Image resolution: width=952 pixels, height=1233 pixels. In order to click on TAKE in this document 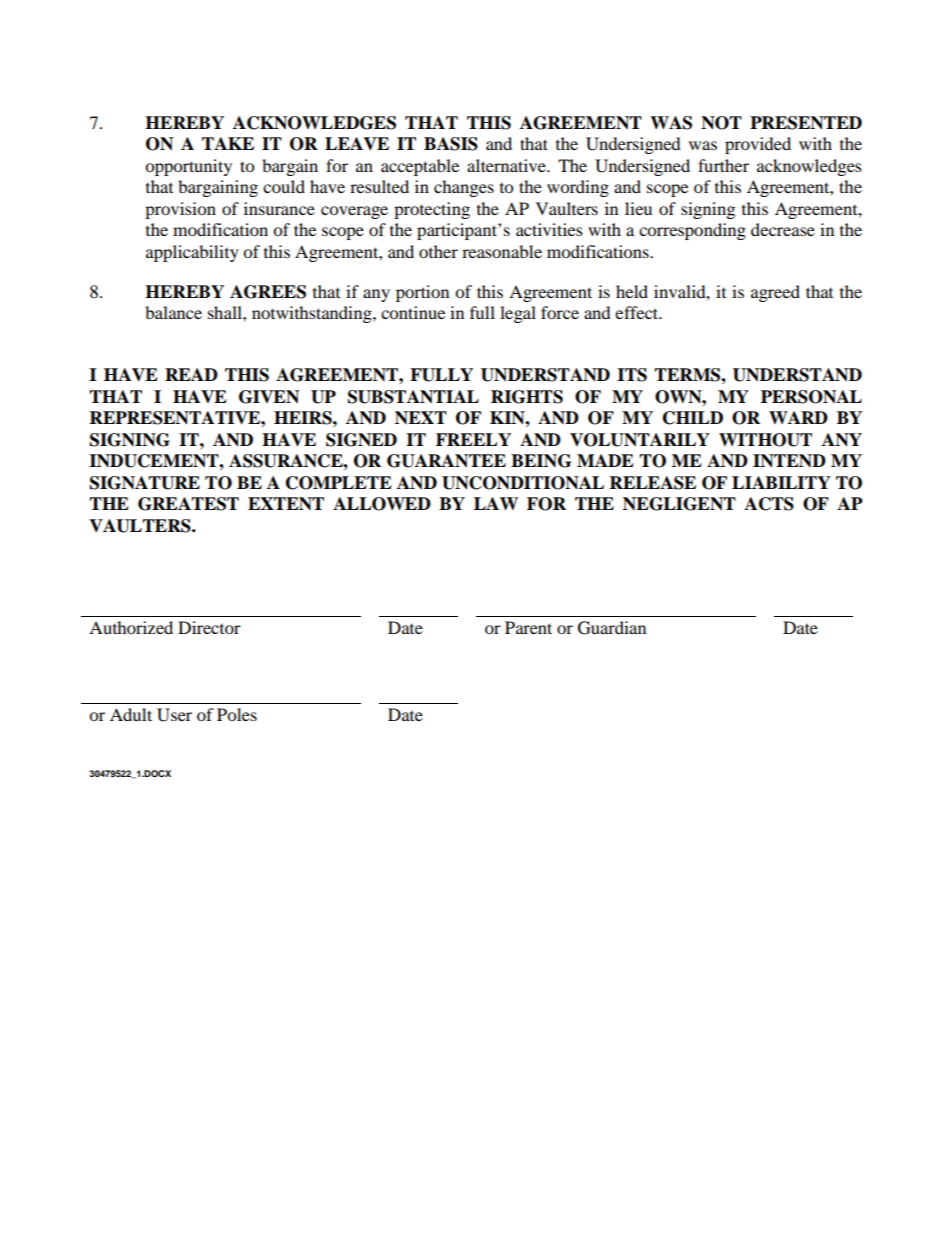, I will do `click(228, 143)`.
